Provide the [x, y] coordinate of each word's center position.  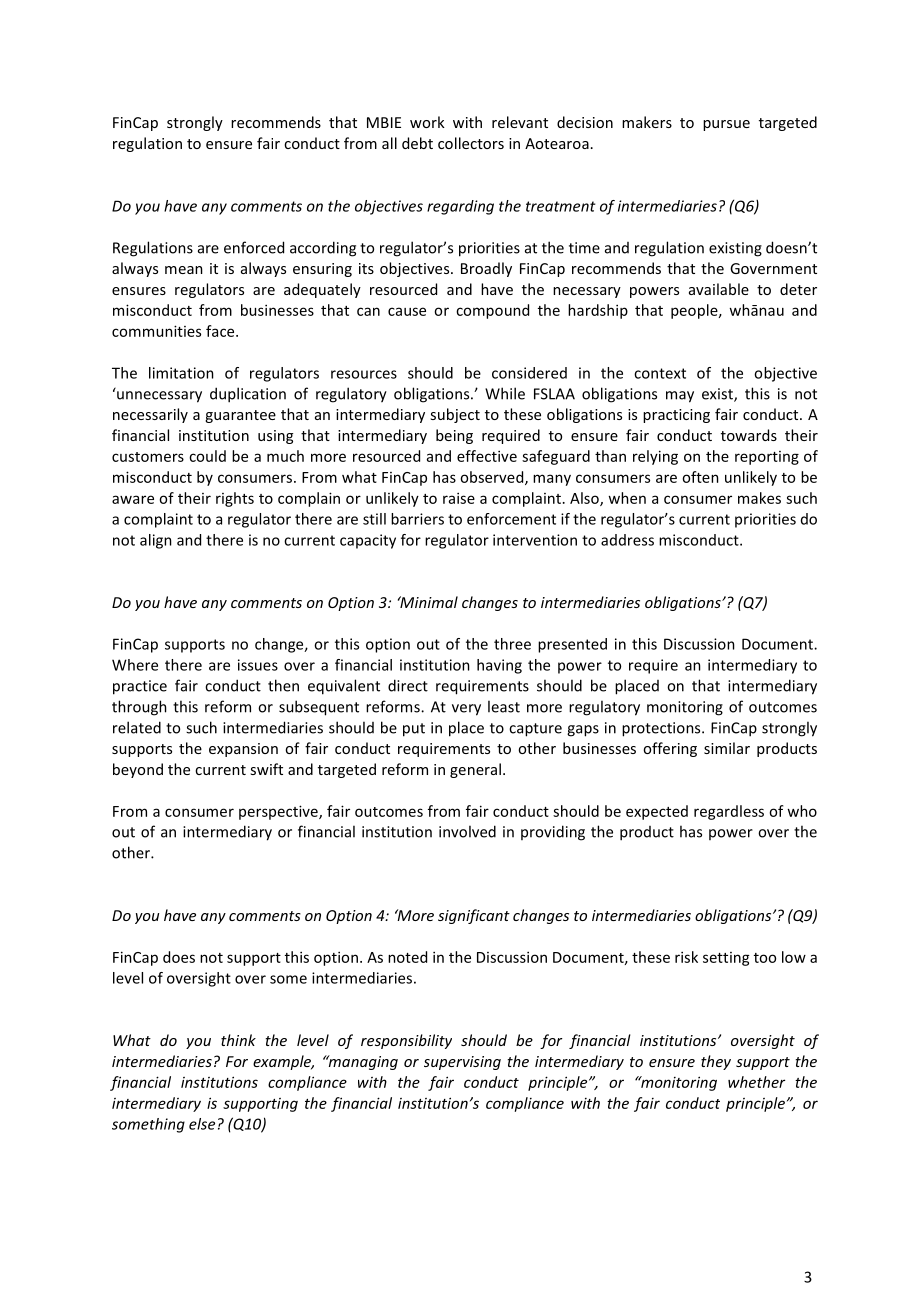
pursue [726, 125]
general [475, 770]
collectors [471, 143]
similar [727, 748]
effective [487, 456]
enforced [254, 247]
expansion [243, 750]
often [700, 477]
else [202, 1124]
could [207, 456]
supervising [462, 1063]
